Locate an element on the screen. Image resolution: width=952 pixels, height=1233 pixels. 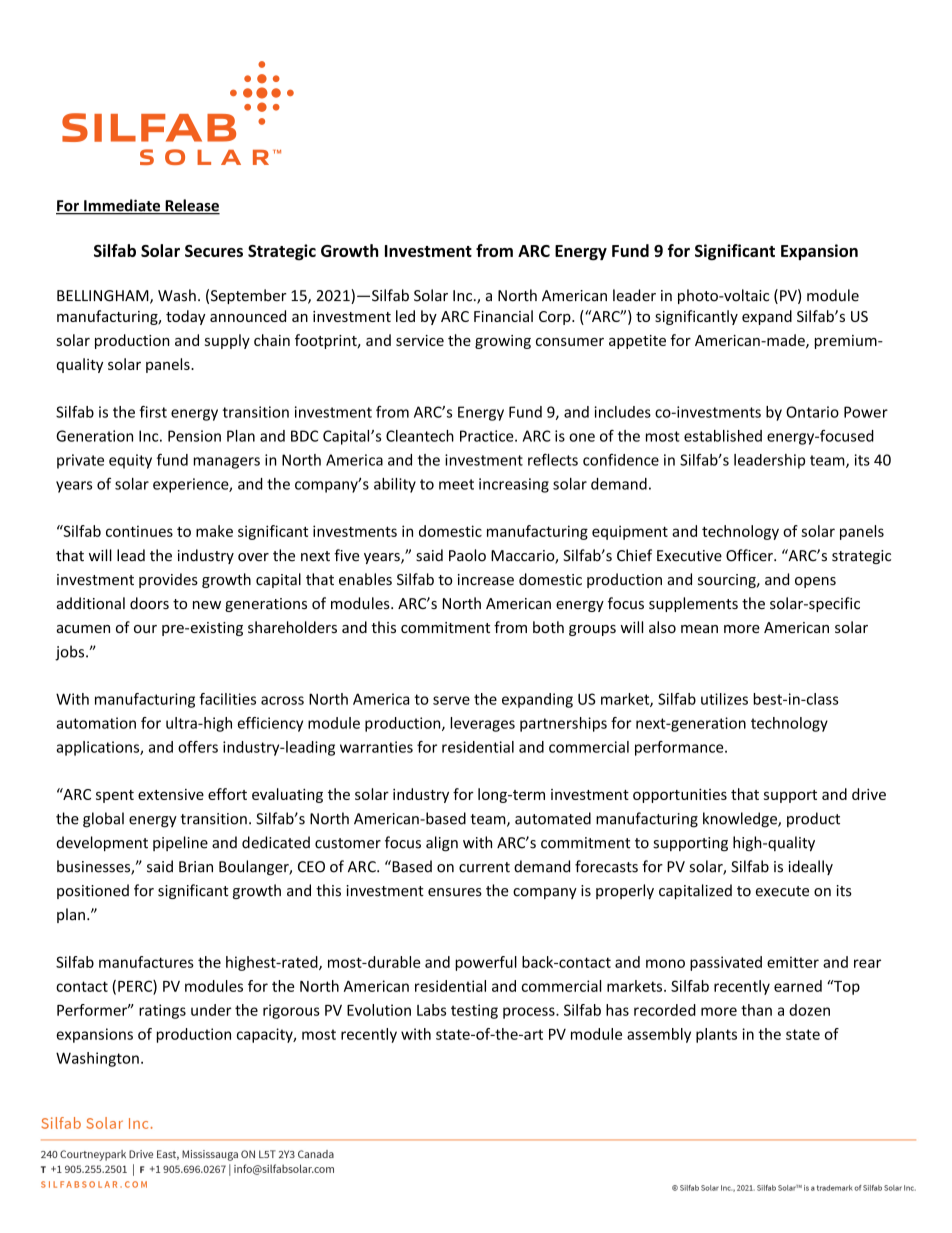
facilities is located at coordinates (227, 699).
